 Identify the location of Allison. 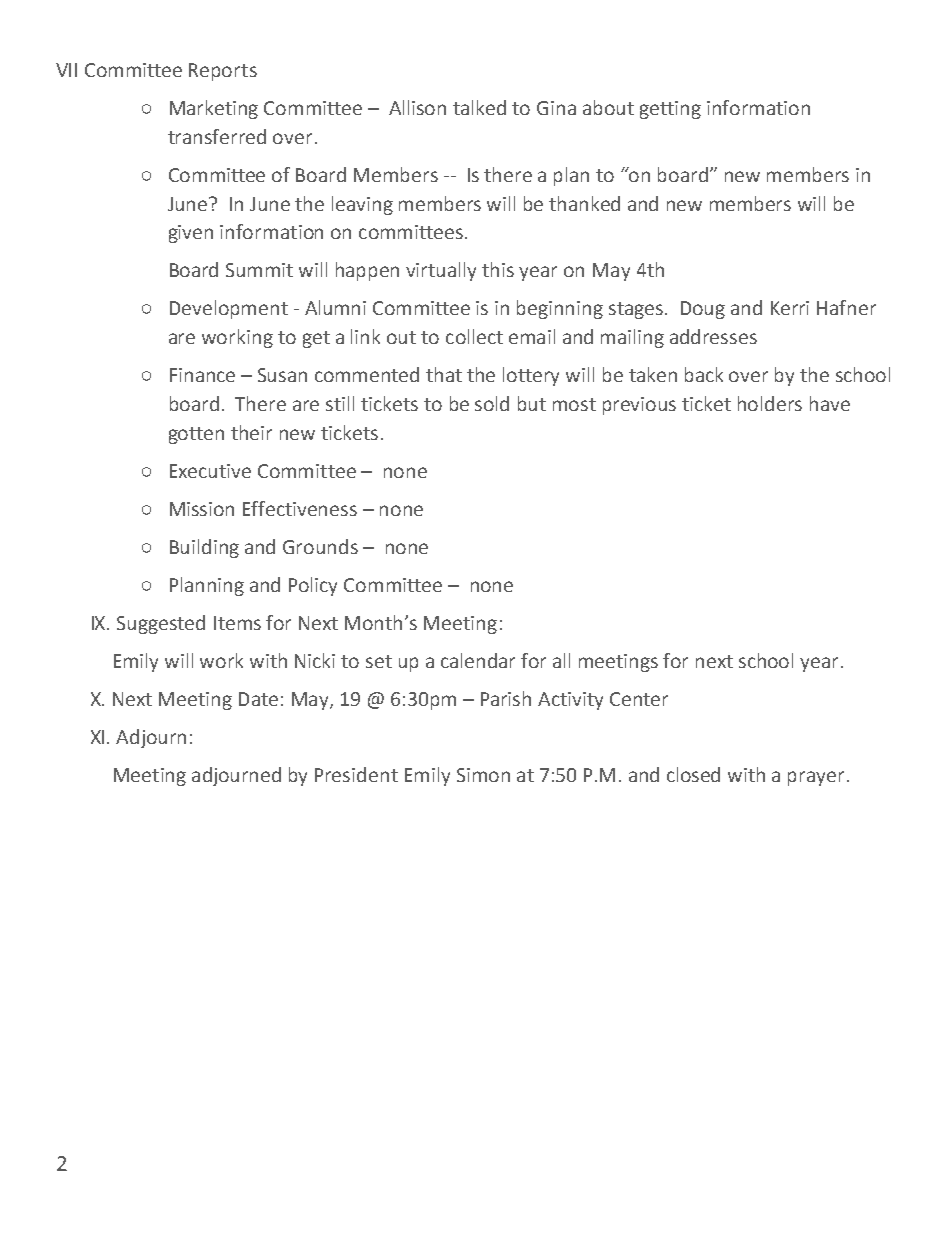
(417, 107).
